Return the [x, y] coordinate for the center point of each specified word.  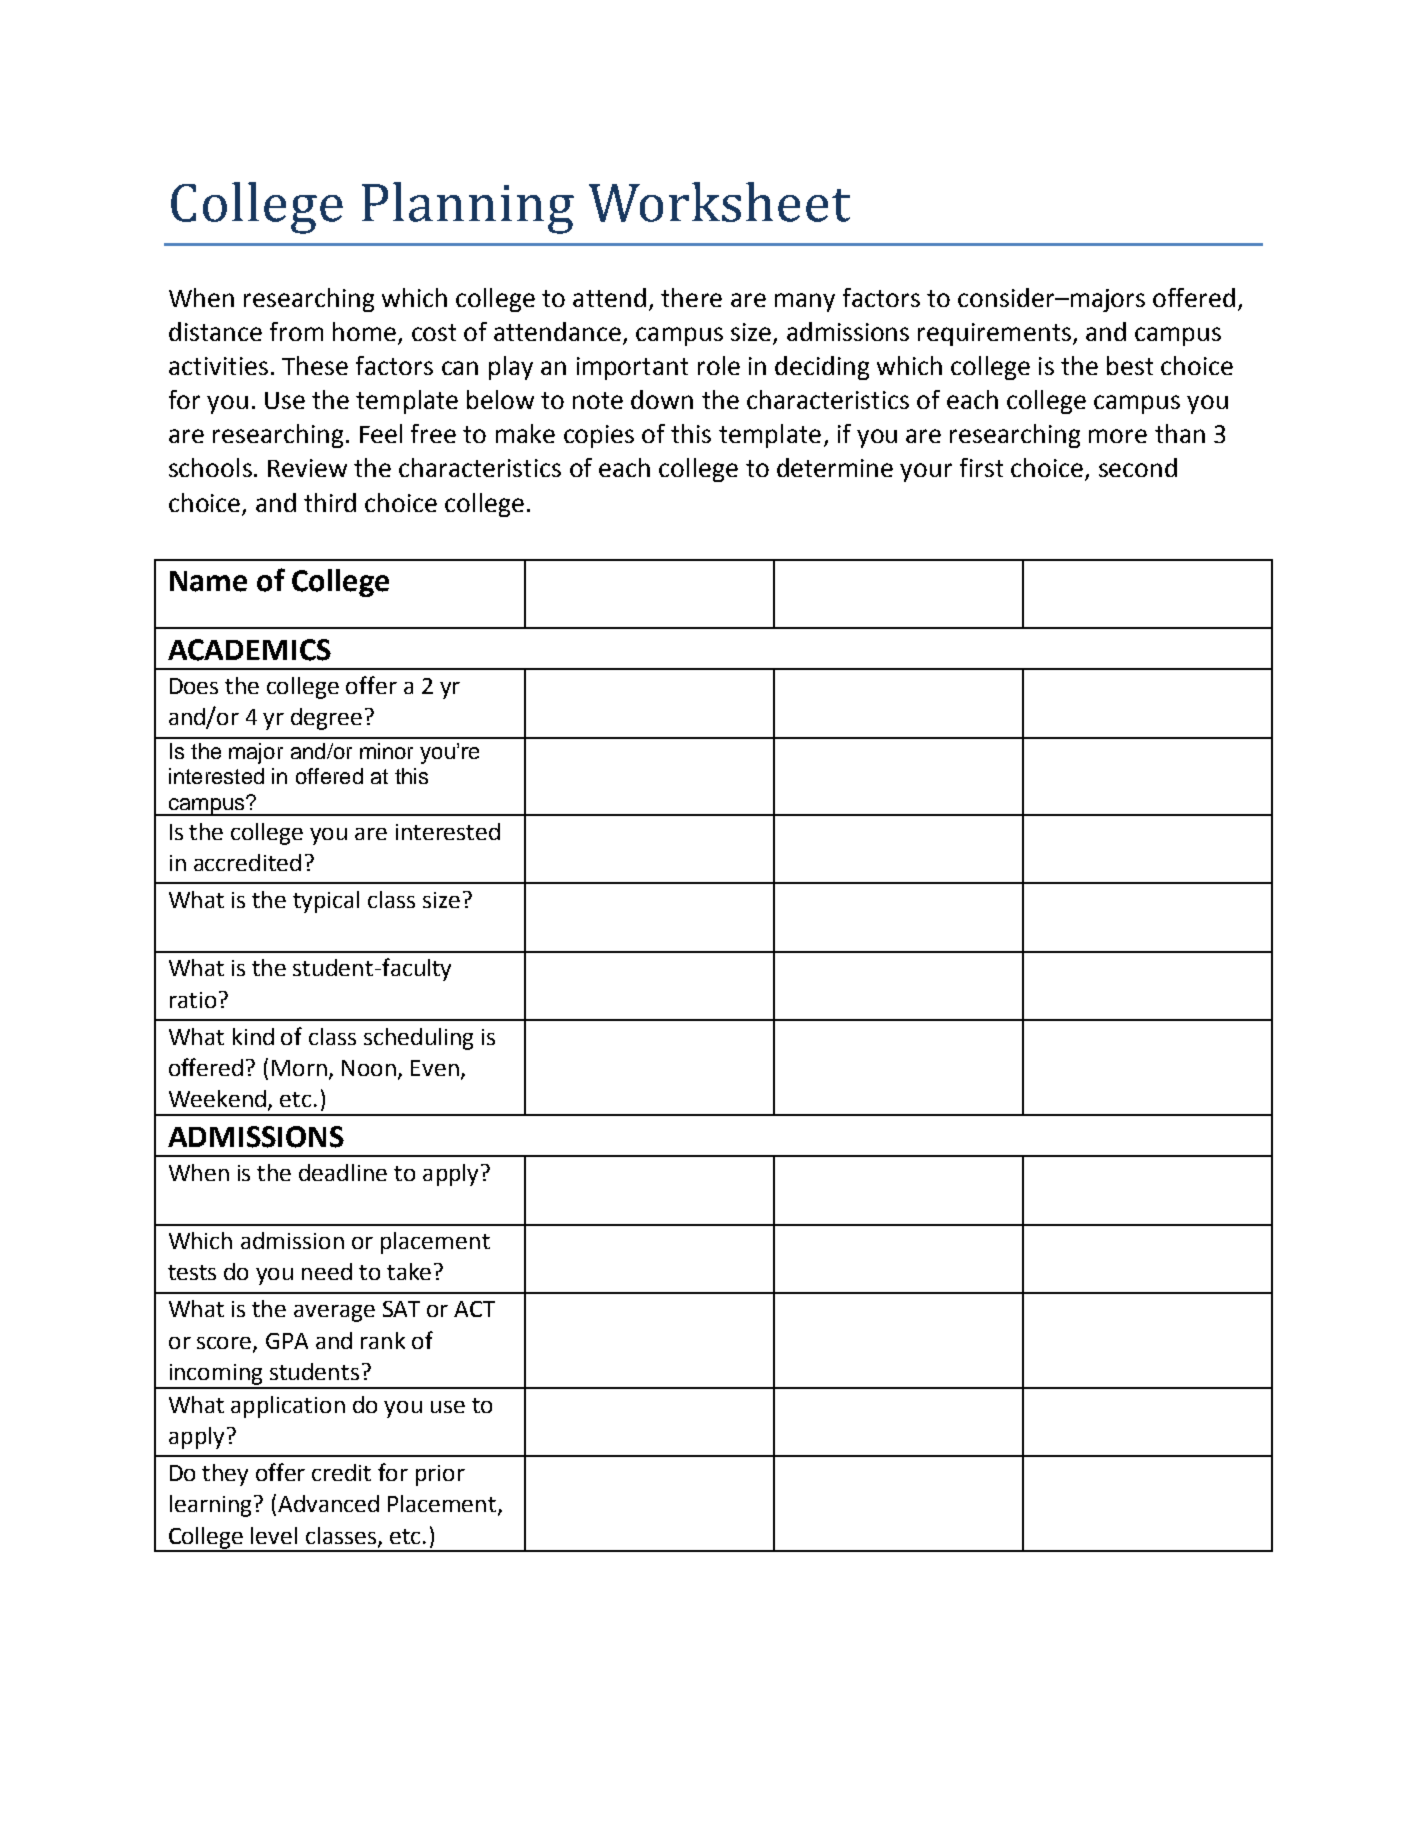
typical [326, 902]
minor [386, 751]
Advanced [328, 1503]
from [296, 331]
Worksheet [719, 202]
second [1138, 467]
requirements [994, 334]
